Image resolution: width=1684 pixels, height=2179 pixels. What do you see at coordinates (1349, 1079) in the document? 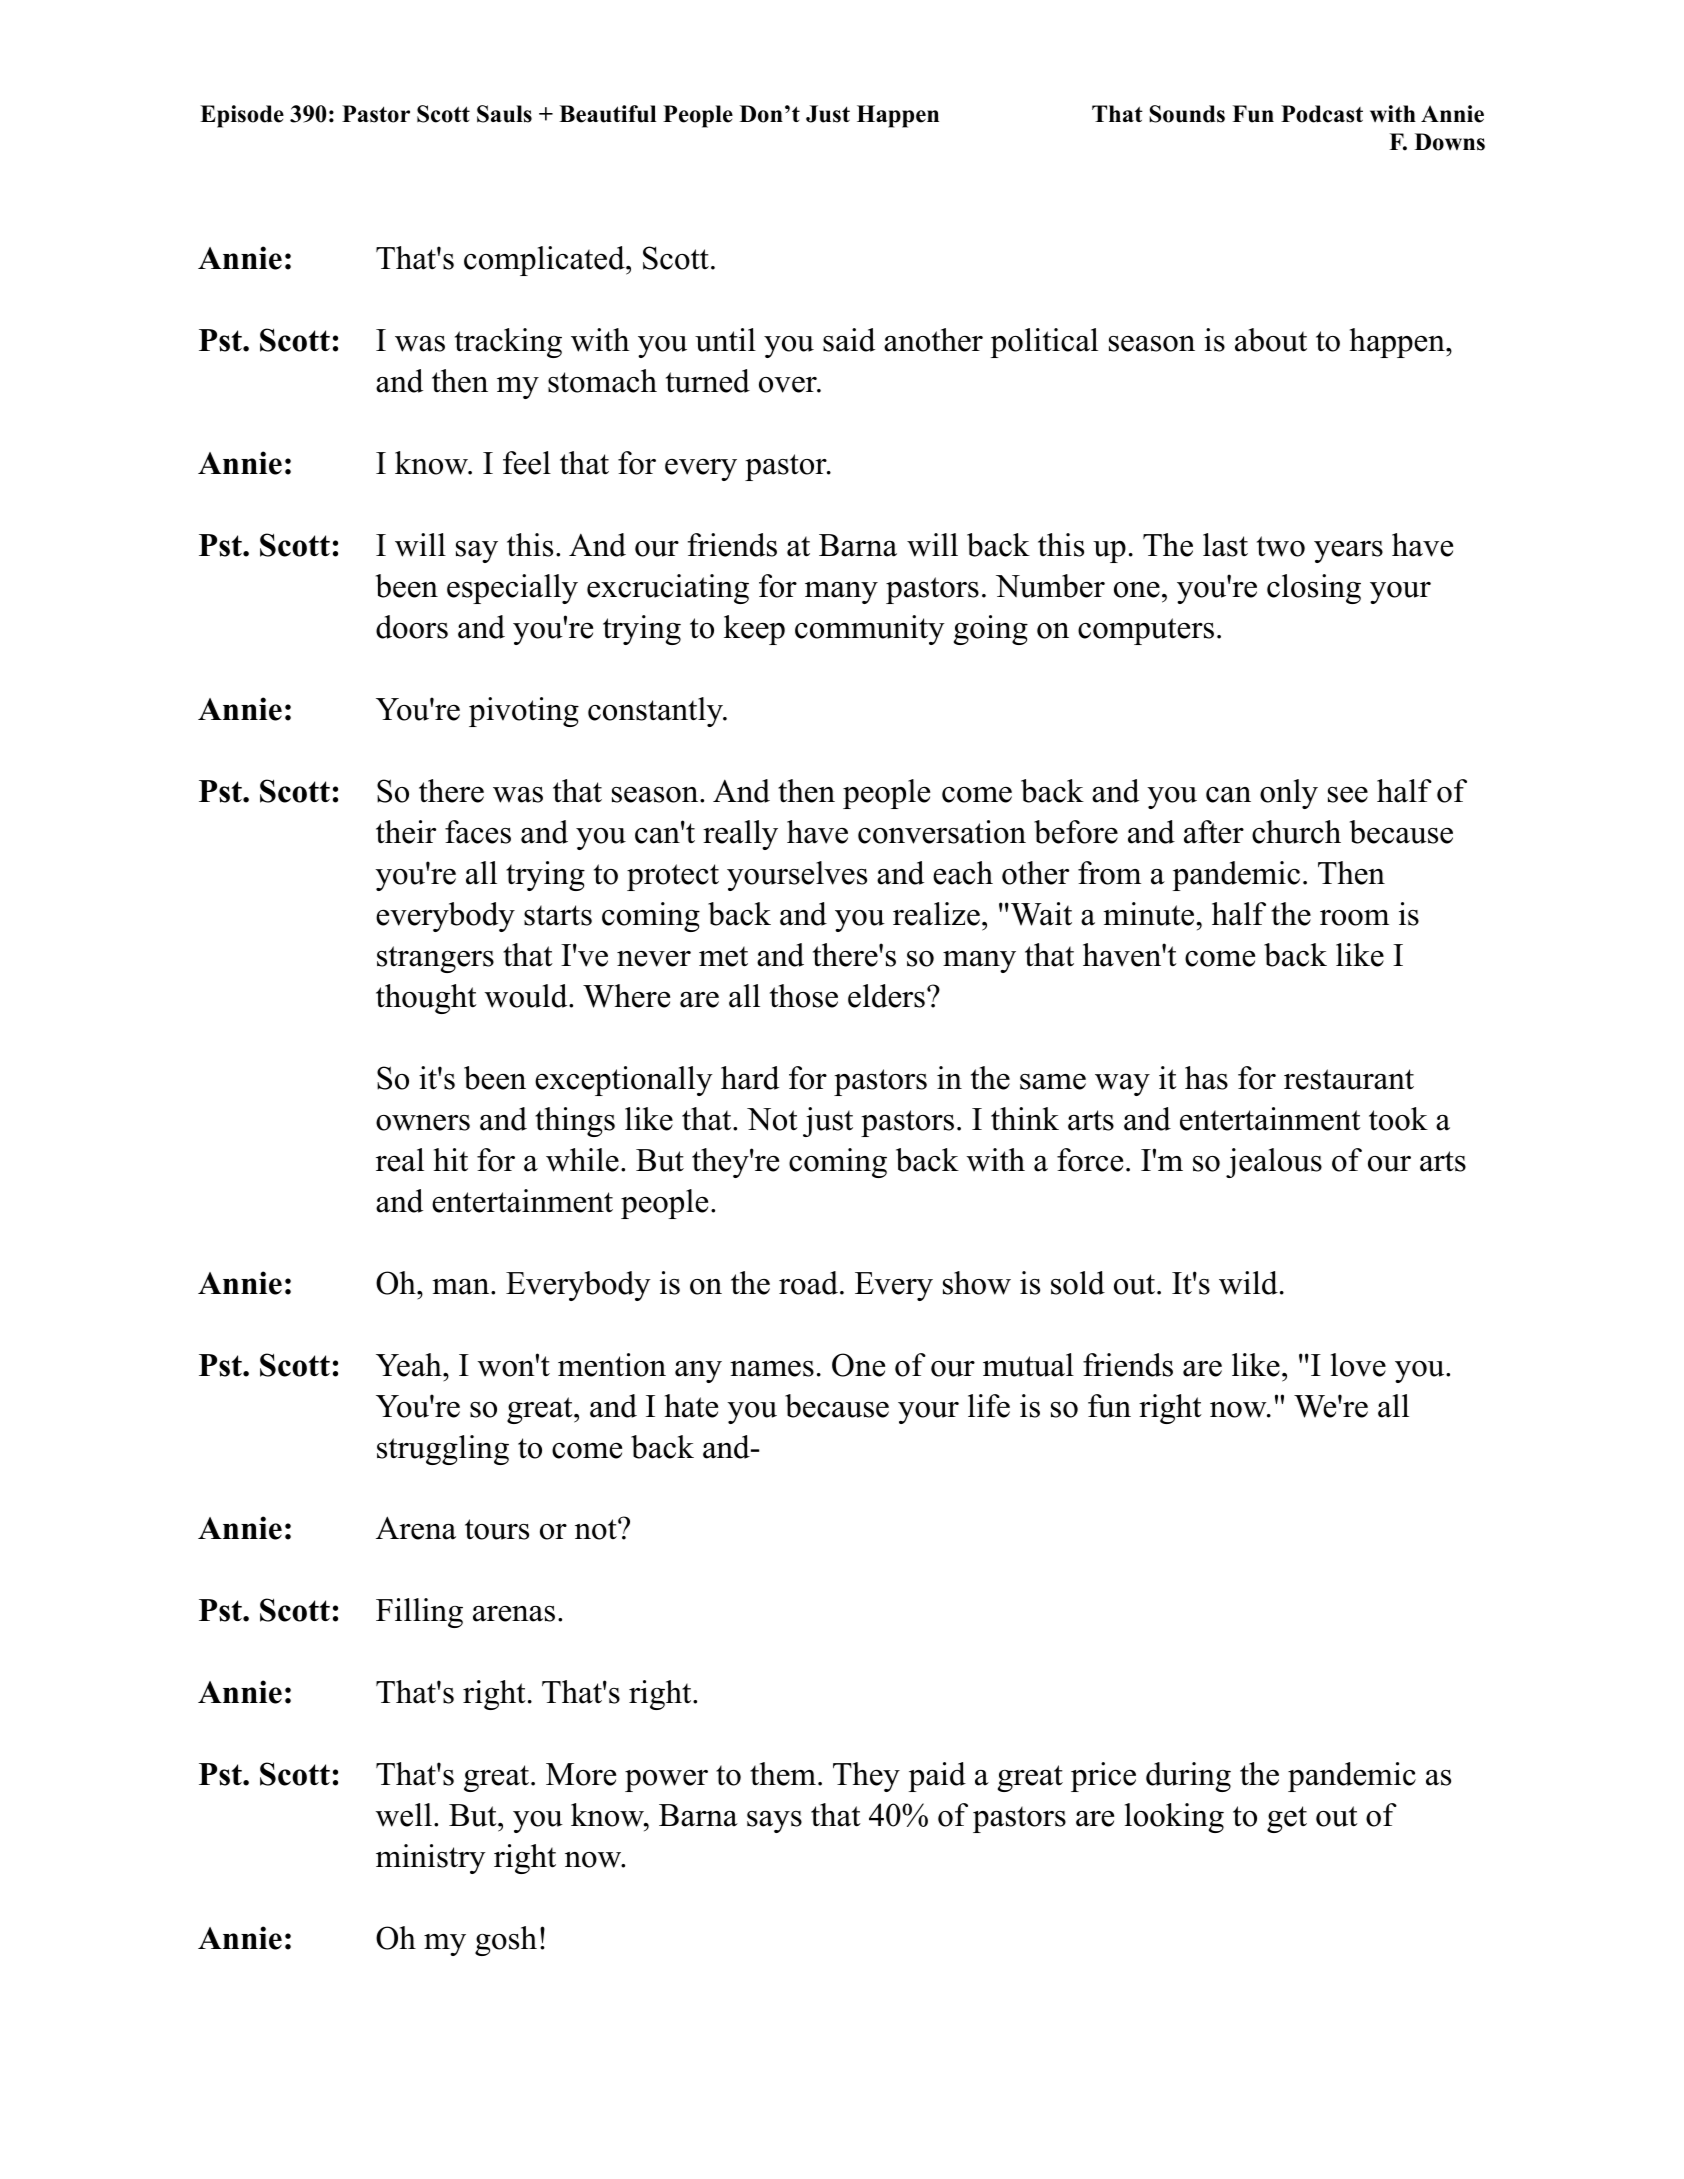
I see `restaurant` at bounding box center [1349, 1079].
